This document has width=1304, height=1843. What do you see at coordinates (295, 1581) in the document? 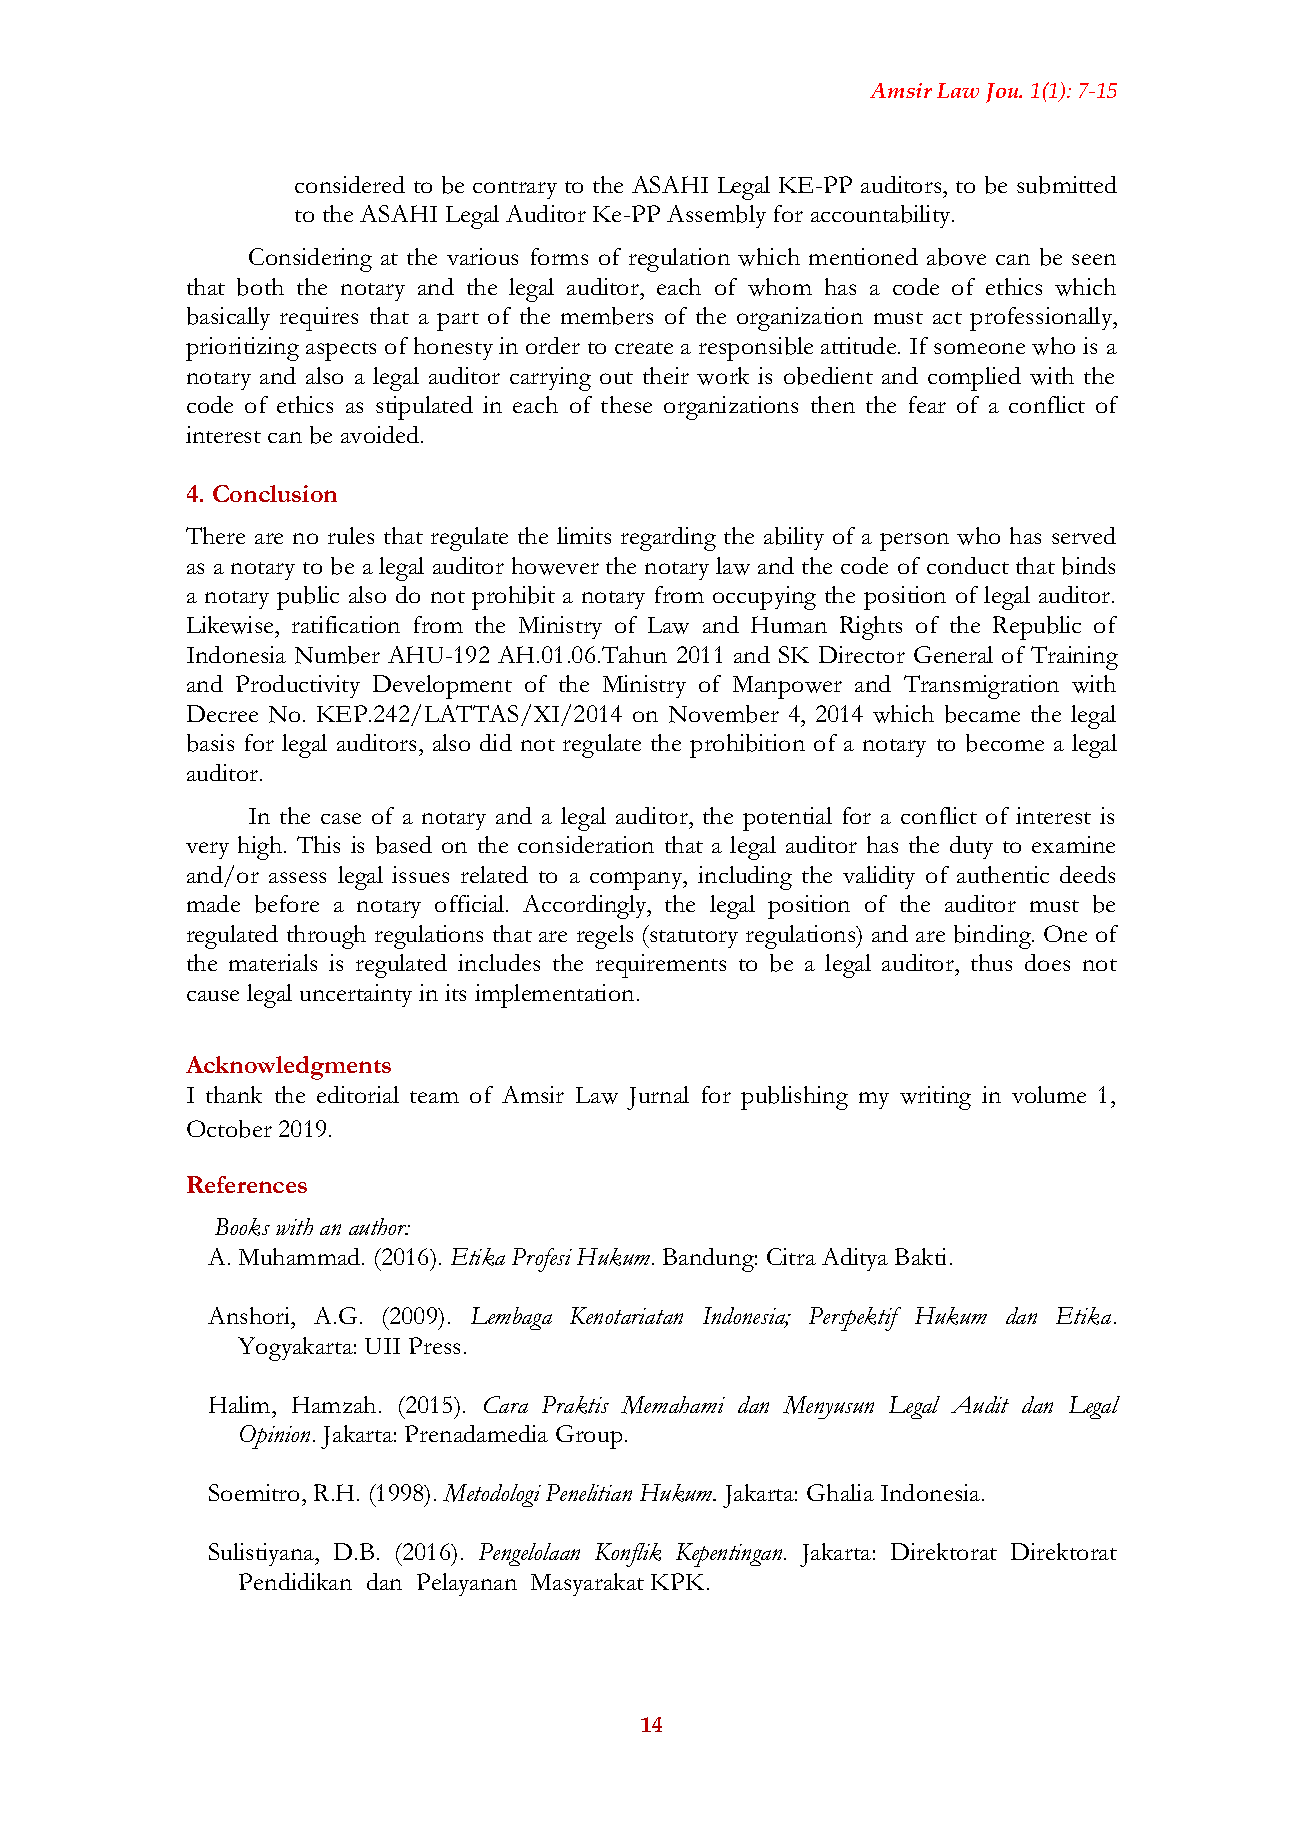
I see `Pendidikan` at bounding box center [295, 1581].
